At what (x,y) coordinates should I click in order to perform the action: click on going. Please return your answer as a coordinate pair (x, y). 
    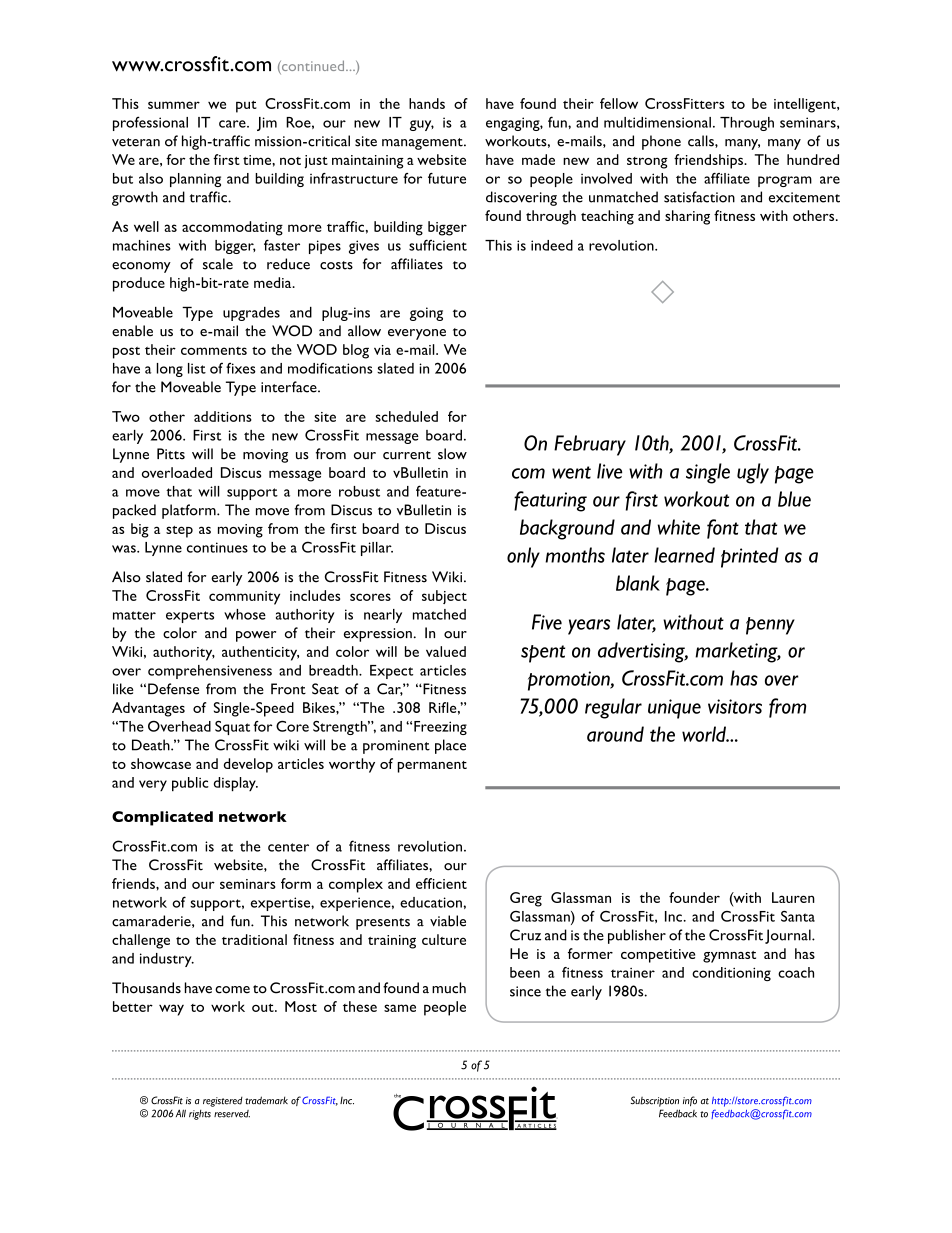
    Looking at the image, I should click on (426, 314).
